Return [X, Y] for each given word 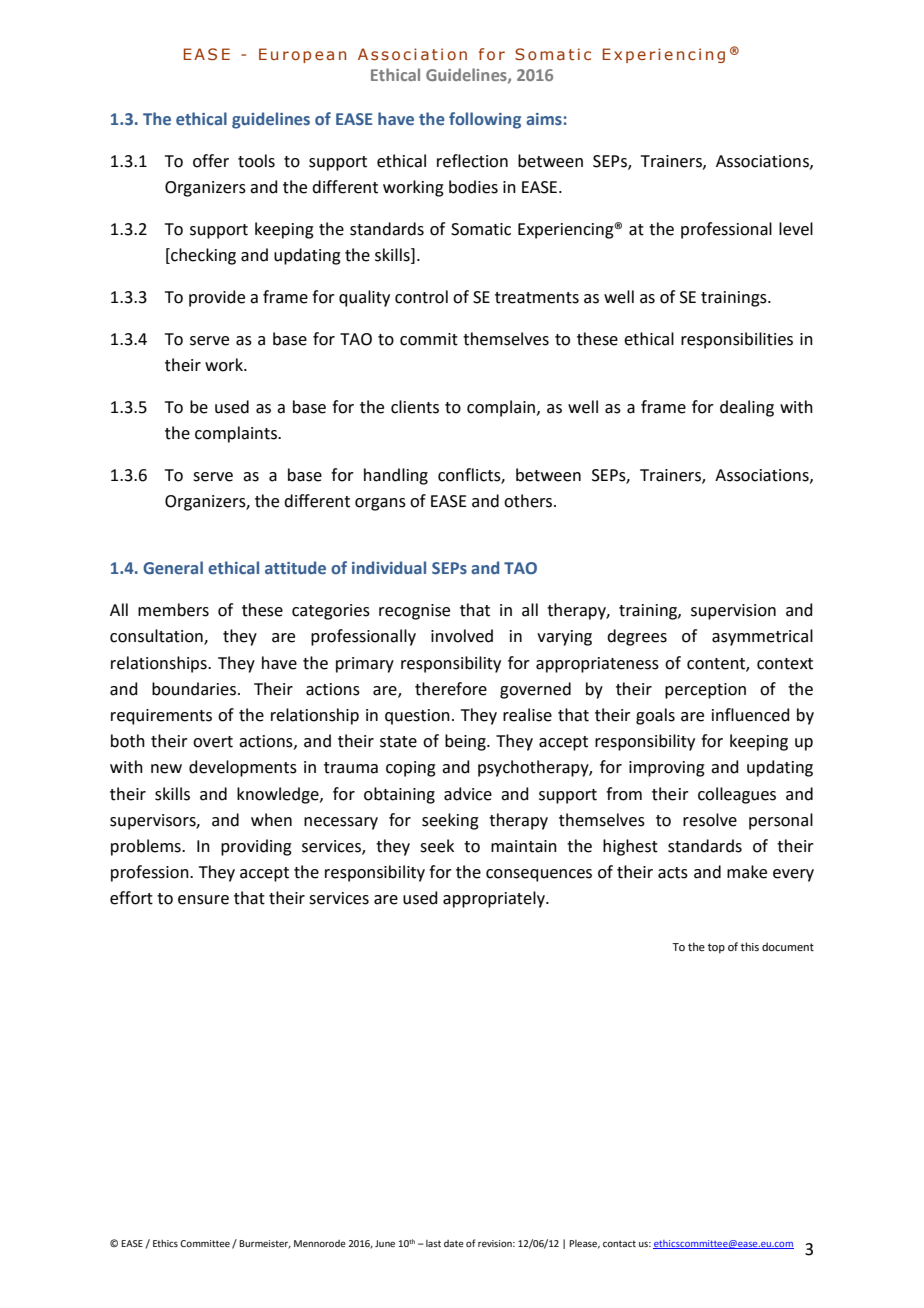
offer [211, 161]
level [796, 229]
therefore [451, 689]
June [385, 1243]
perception [705, 691]
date [454, 1243]
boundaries [194, 689]
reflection [472, 161]
